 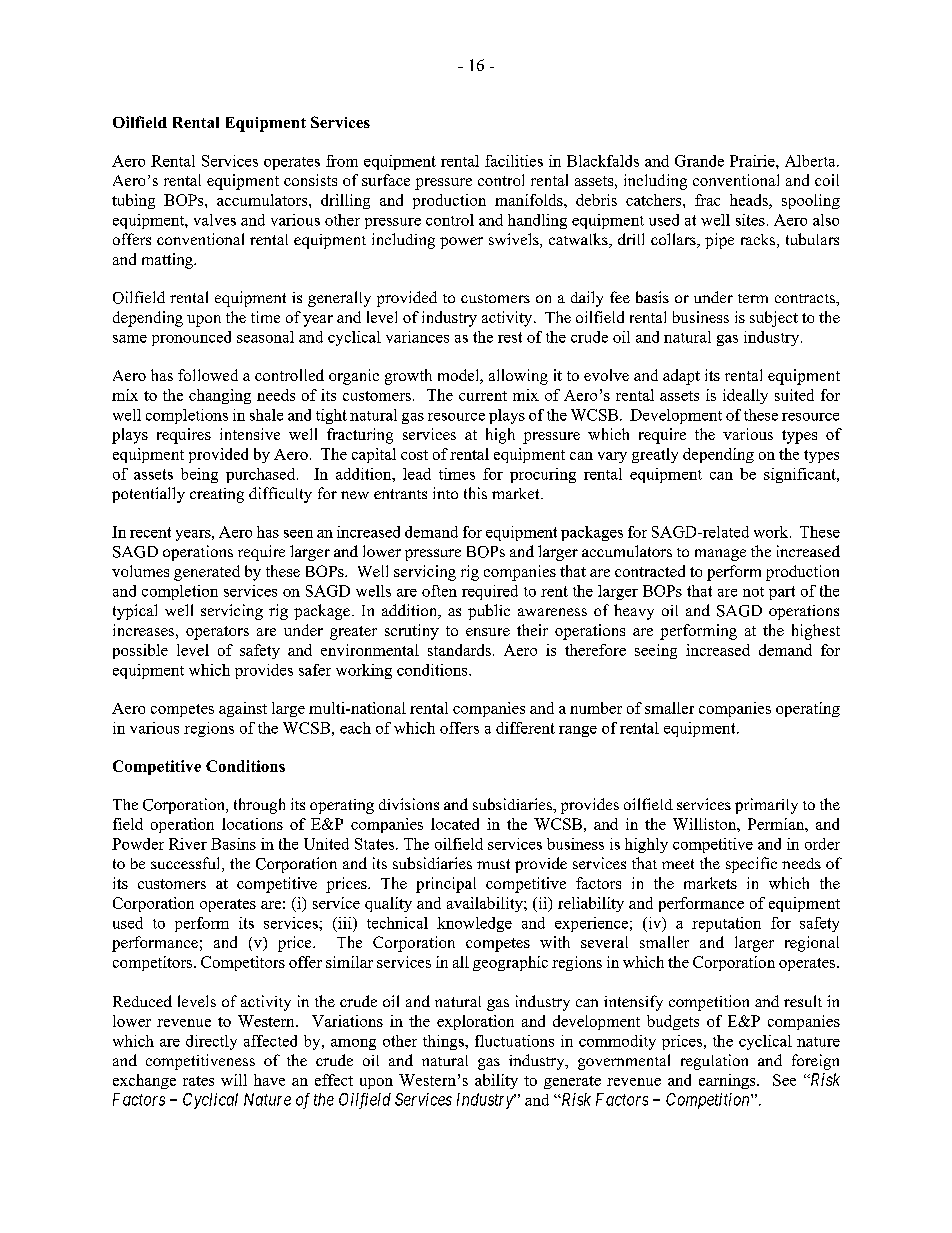 What do you see at coordinates (801, 475) in the screenshot?
I see `significant` at bounding box center [801, 475].
